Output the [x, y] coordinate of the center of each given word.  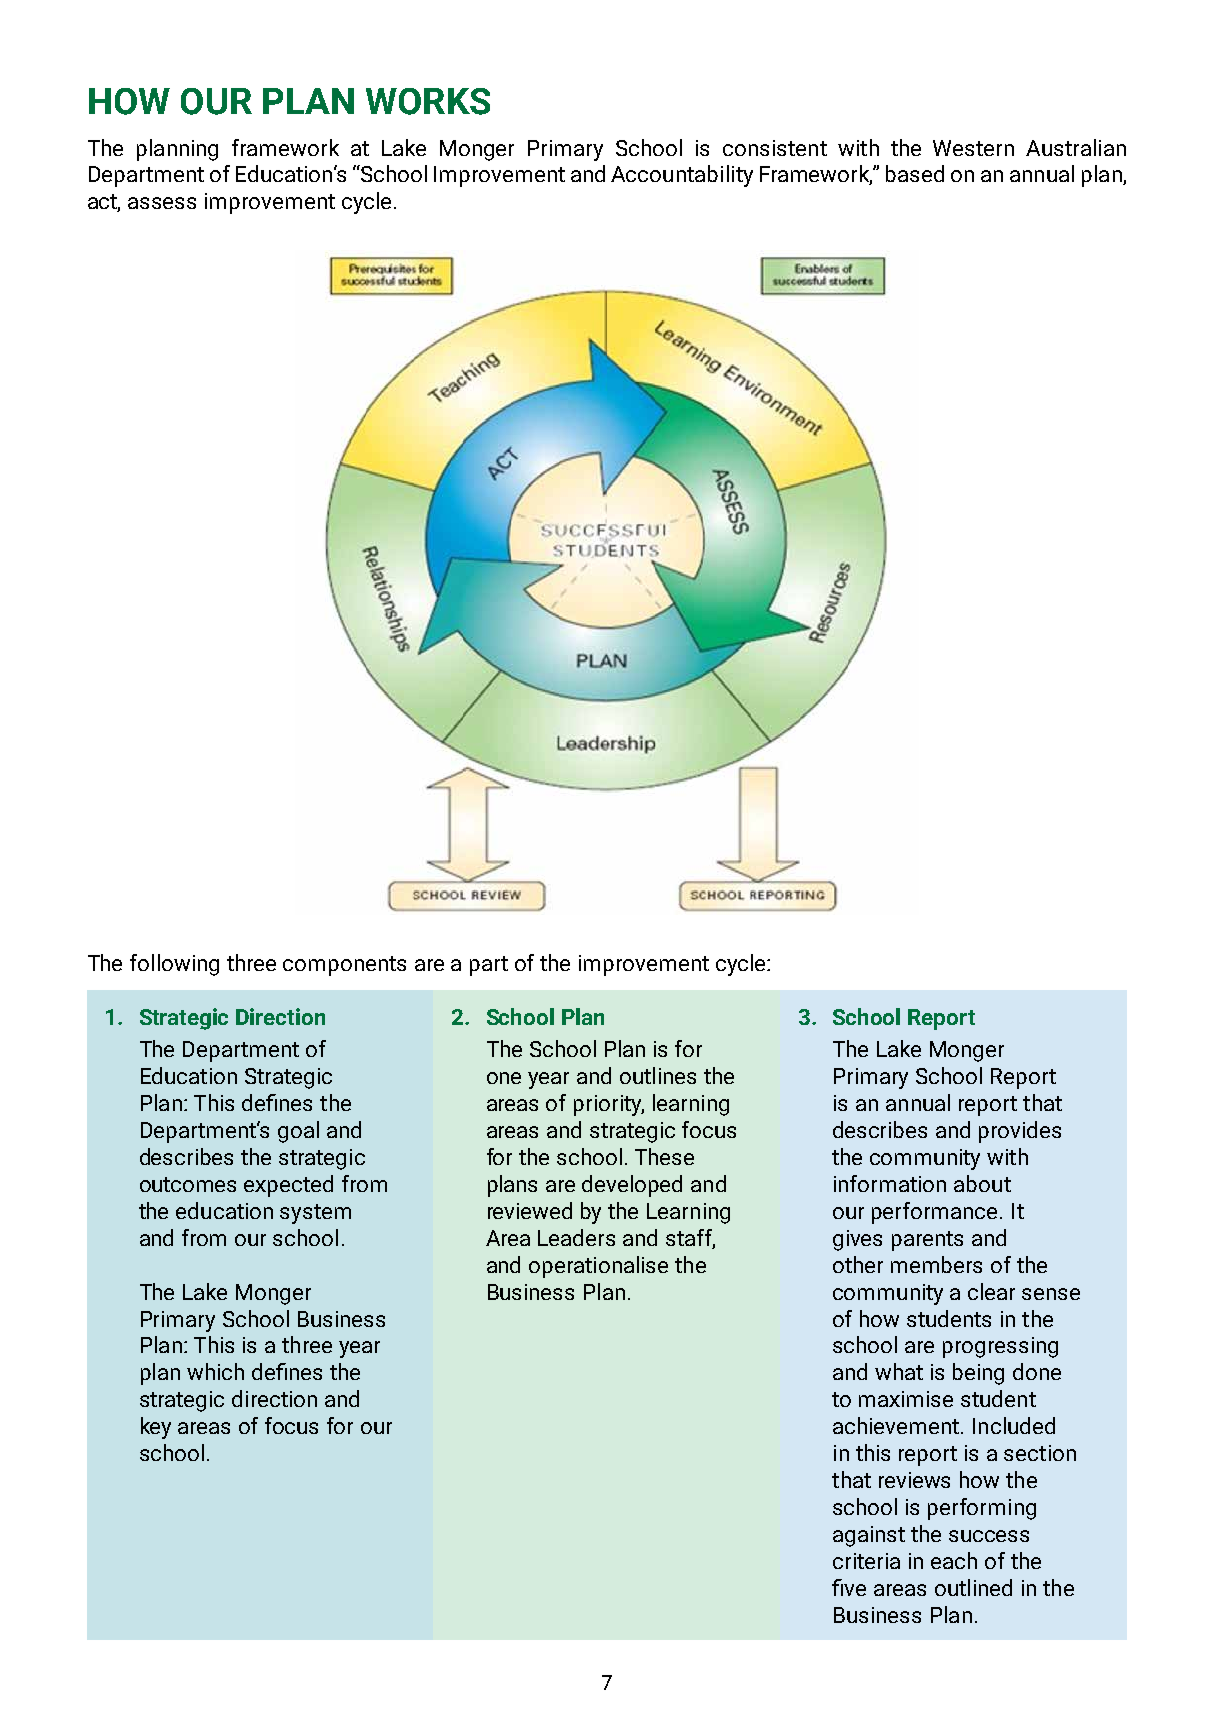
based [915, 173]
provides [1020, 1132]
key [156, 1428]
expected [288, 1186]
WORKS [428, 101]
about [982, 1183]
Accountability [682, 176]
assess [162, 203]
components [344, 966]
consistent [775, 148]
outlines [658, 1075]
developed [632, 1186]
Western [973, 148]
